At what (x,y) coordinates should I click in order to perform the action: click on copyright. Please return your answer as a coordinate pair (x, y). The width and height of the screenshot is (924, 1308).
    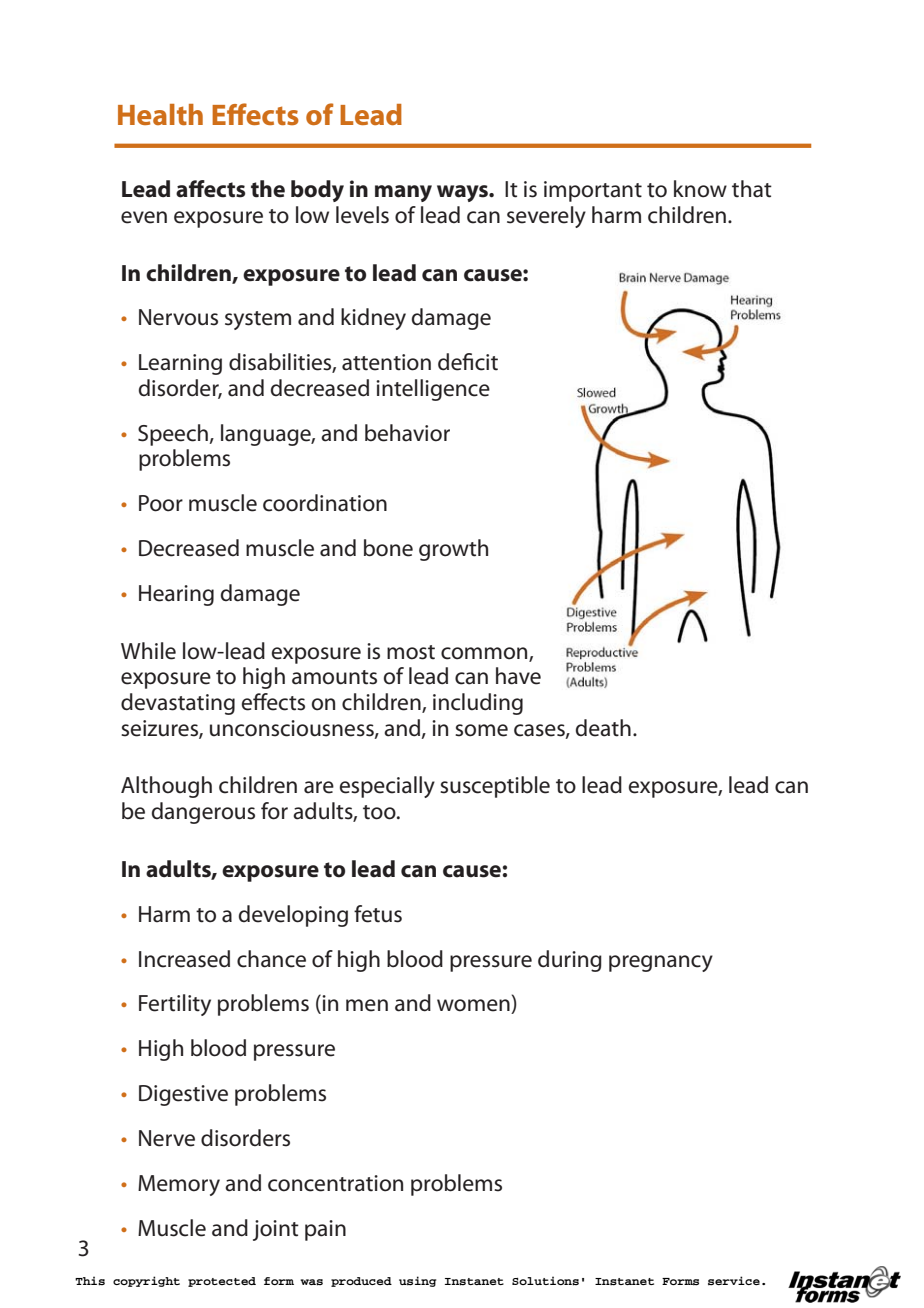
    Looking at the image, I should click on (146, 1281).
